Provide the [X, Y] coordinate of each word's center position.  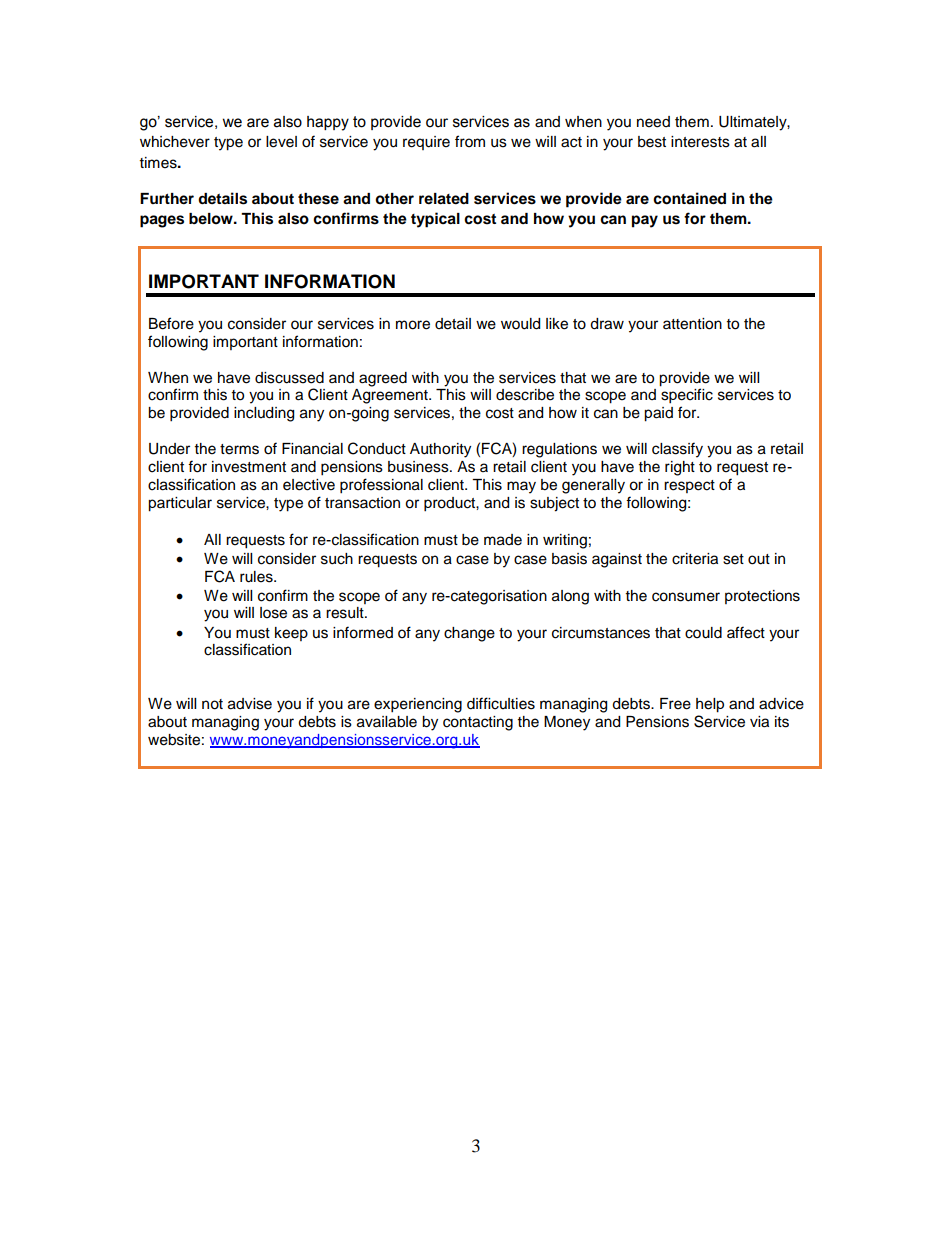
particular [180, 504]
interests [700, 142]
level [281, 142]
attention [692, 324]
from [470, 141]
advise [250, 704]
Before [171, 323]
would [520, 324]
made [503, 540]
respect [689, 486]
